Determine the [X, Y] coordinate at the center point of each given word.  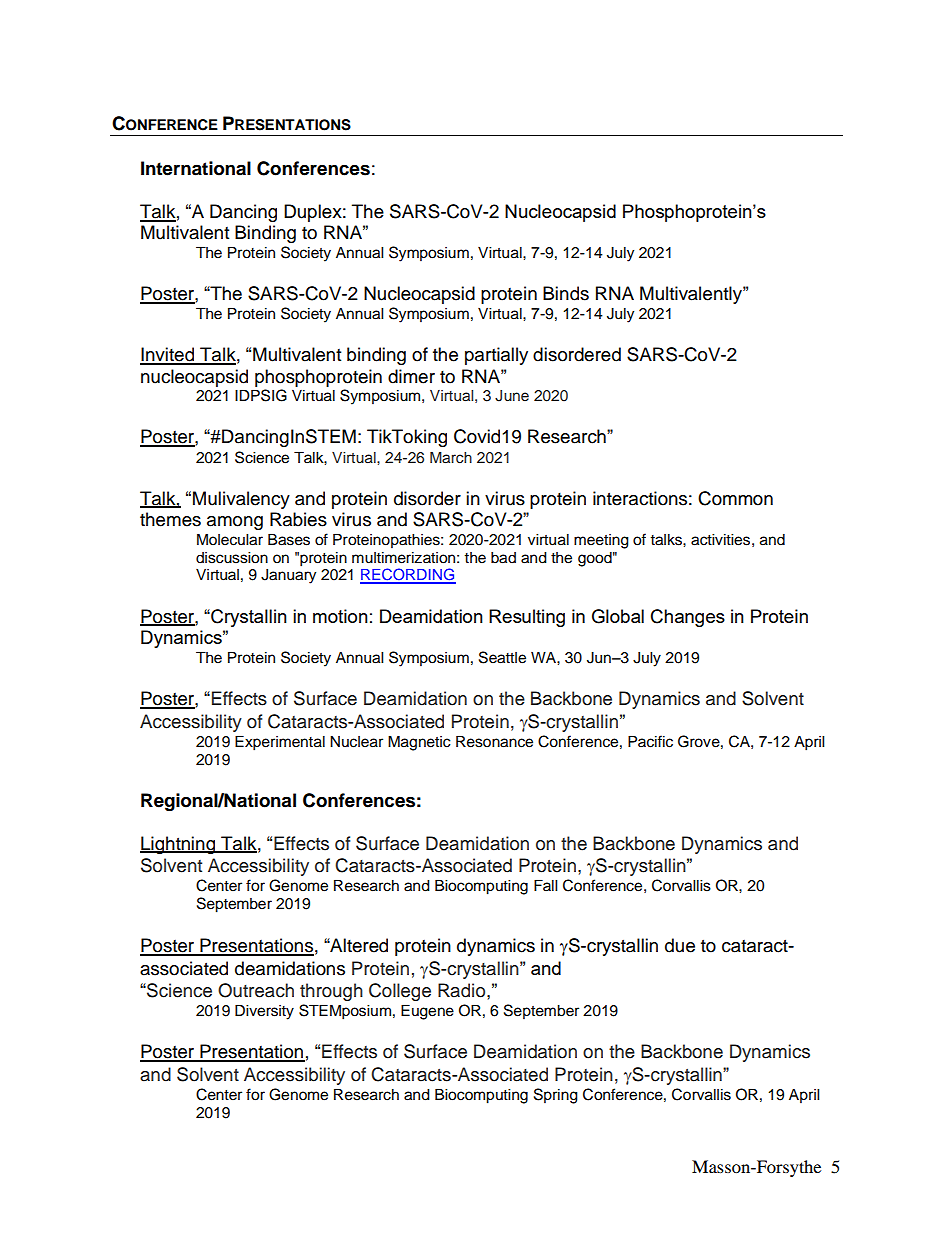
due [680, 945]
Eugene [427, 1012]
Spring [556, 1096]
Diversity [264, 1012]
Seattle [502, 657]
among [235, 523]
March [451, 458]
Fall [545, 885]
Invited [168, 355]
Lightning [179, 845]
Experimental [280, 743]
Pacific [650, 741]
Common [735, 498]
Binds [566, 293]
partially [496, 356]
